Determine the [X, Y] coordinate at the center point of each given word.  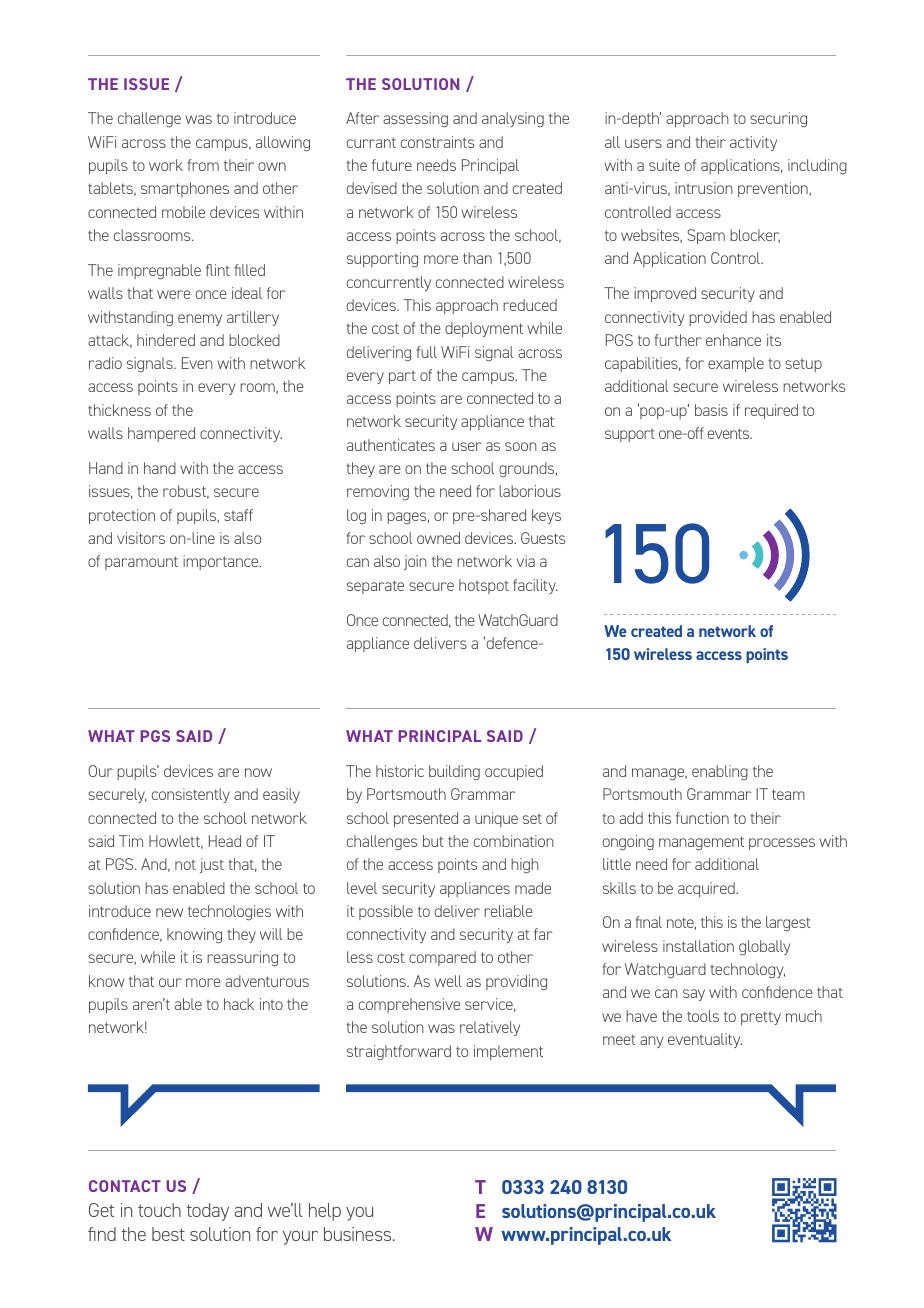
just [212, 865]
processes [782, 844]
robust [186, 492]
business [359, 1234]
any [652, 1042]
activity [753, 143]
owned [438, 538]
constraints [437, 142]
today [208, 1212]
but [433, 841]
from [203, 165]
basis [711, 410]
